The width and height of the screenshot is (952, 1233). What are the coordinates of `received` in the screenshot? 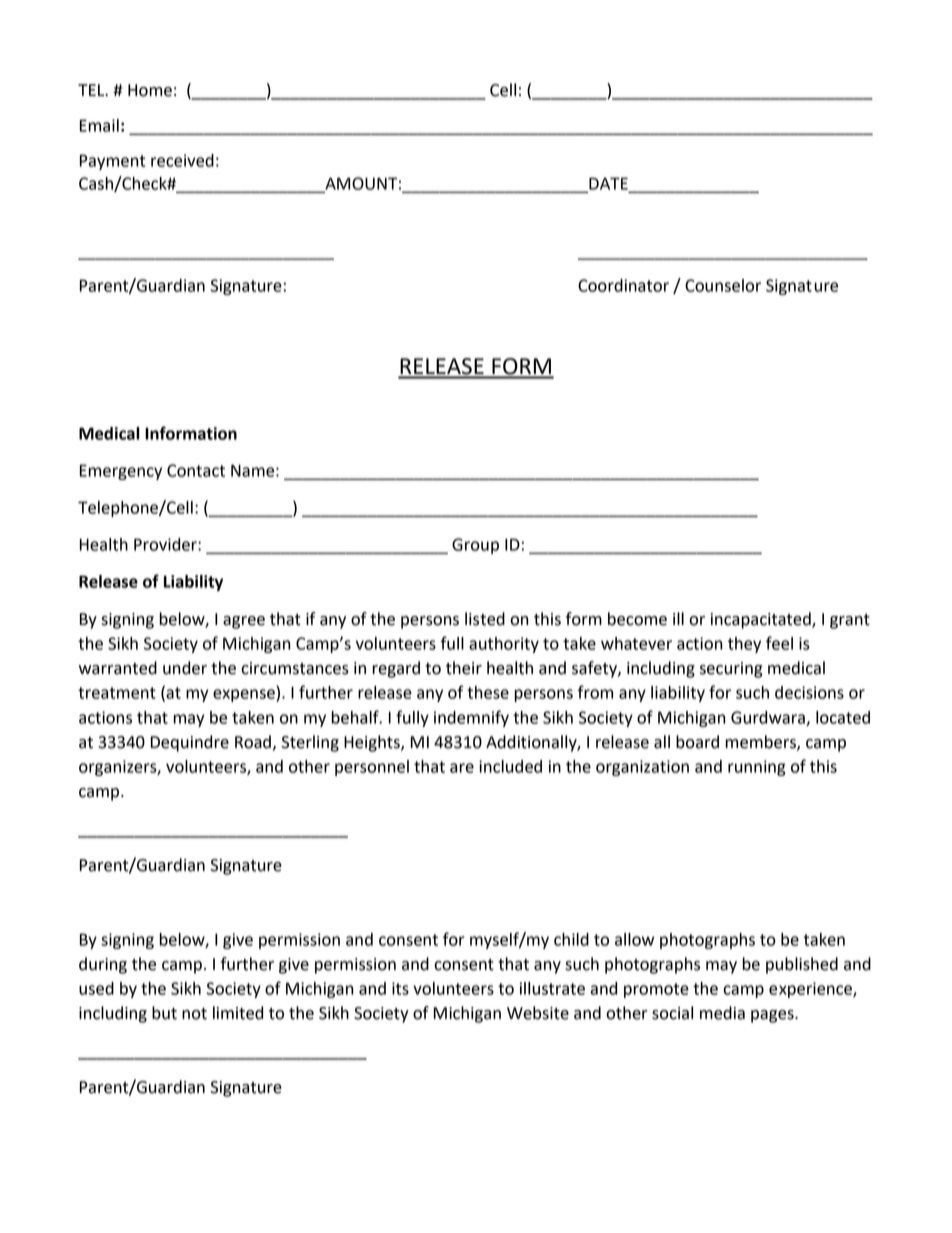 It's located at (182, 160).
